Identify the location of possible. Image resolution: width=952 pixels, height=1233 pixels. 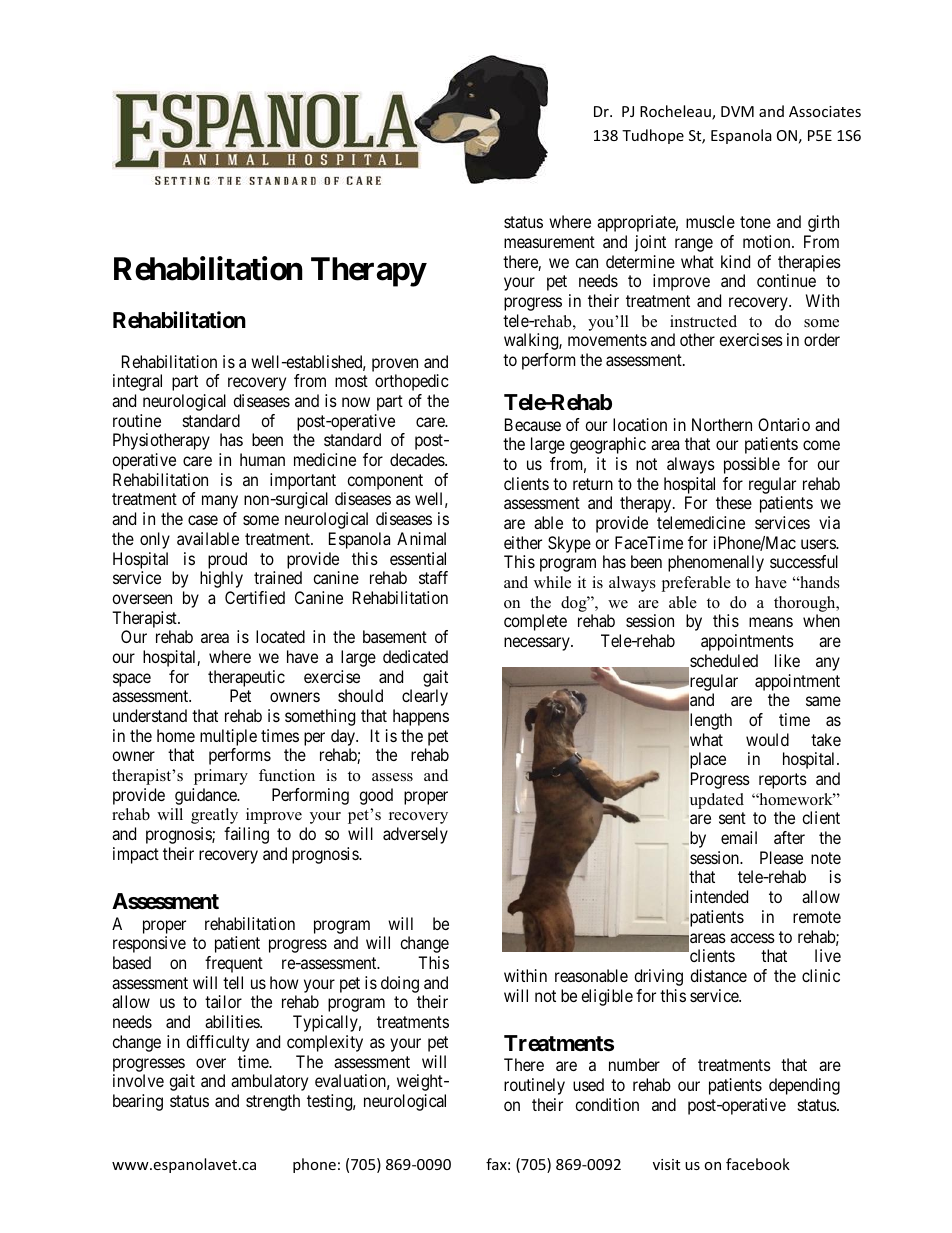
(752, 465).
